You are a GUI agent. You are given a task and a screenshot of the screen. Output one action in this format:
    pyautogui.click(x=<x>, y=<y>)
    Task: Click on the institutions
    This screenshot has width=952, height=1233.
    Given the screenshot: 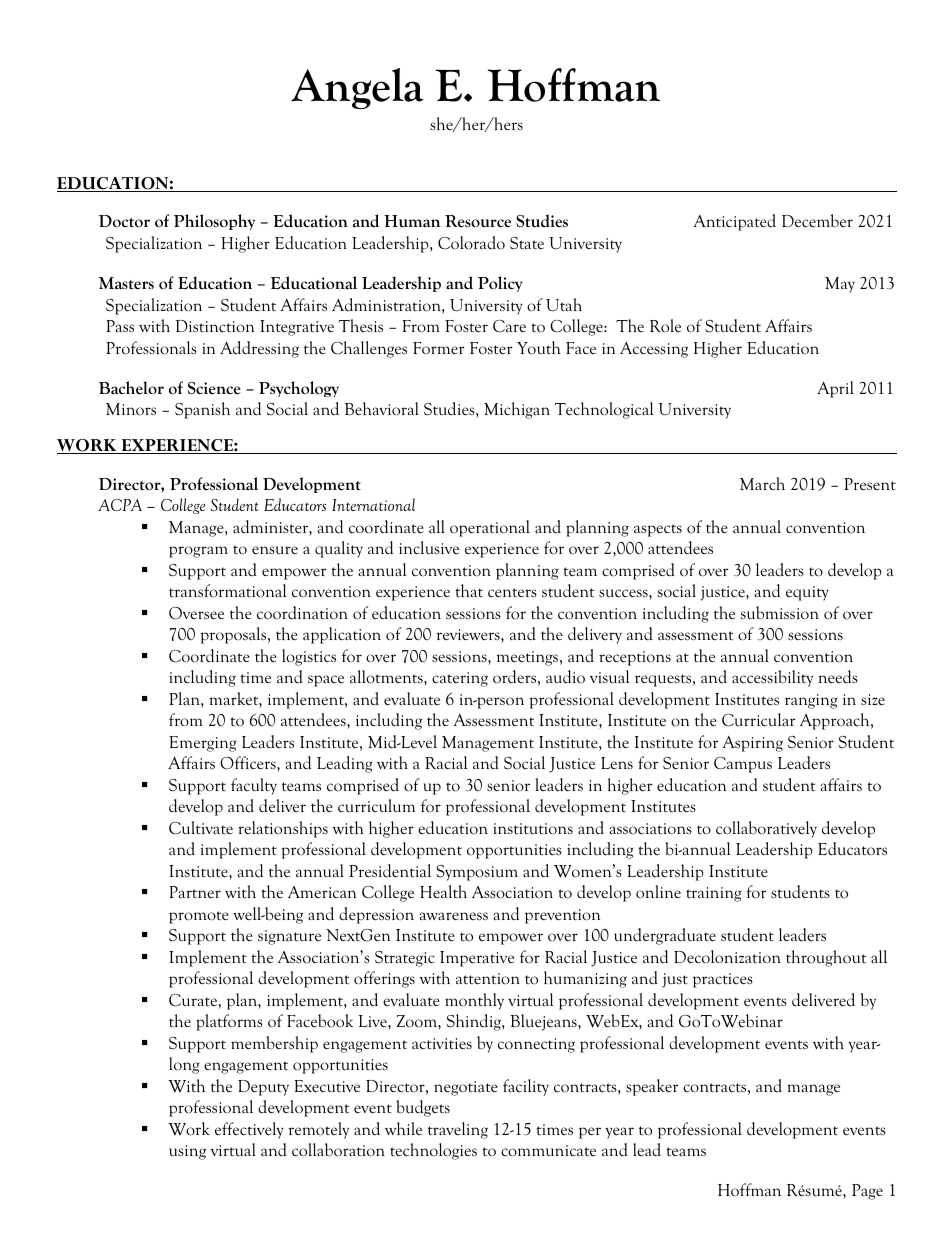 What is the action you would take?
    pyautogui.click(x=533, y=829)
